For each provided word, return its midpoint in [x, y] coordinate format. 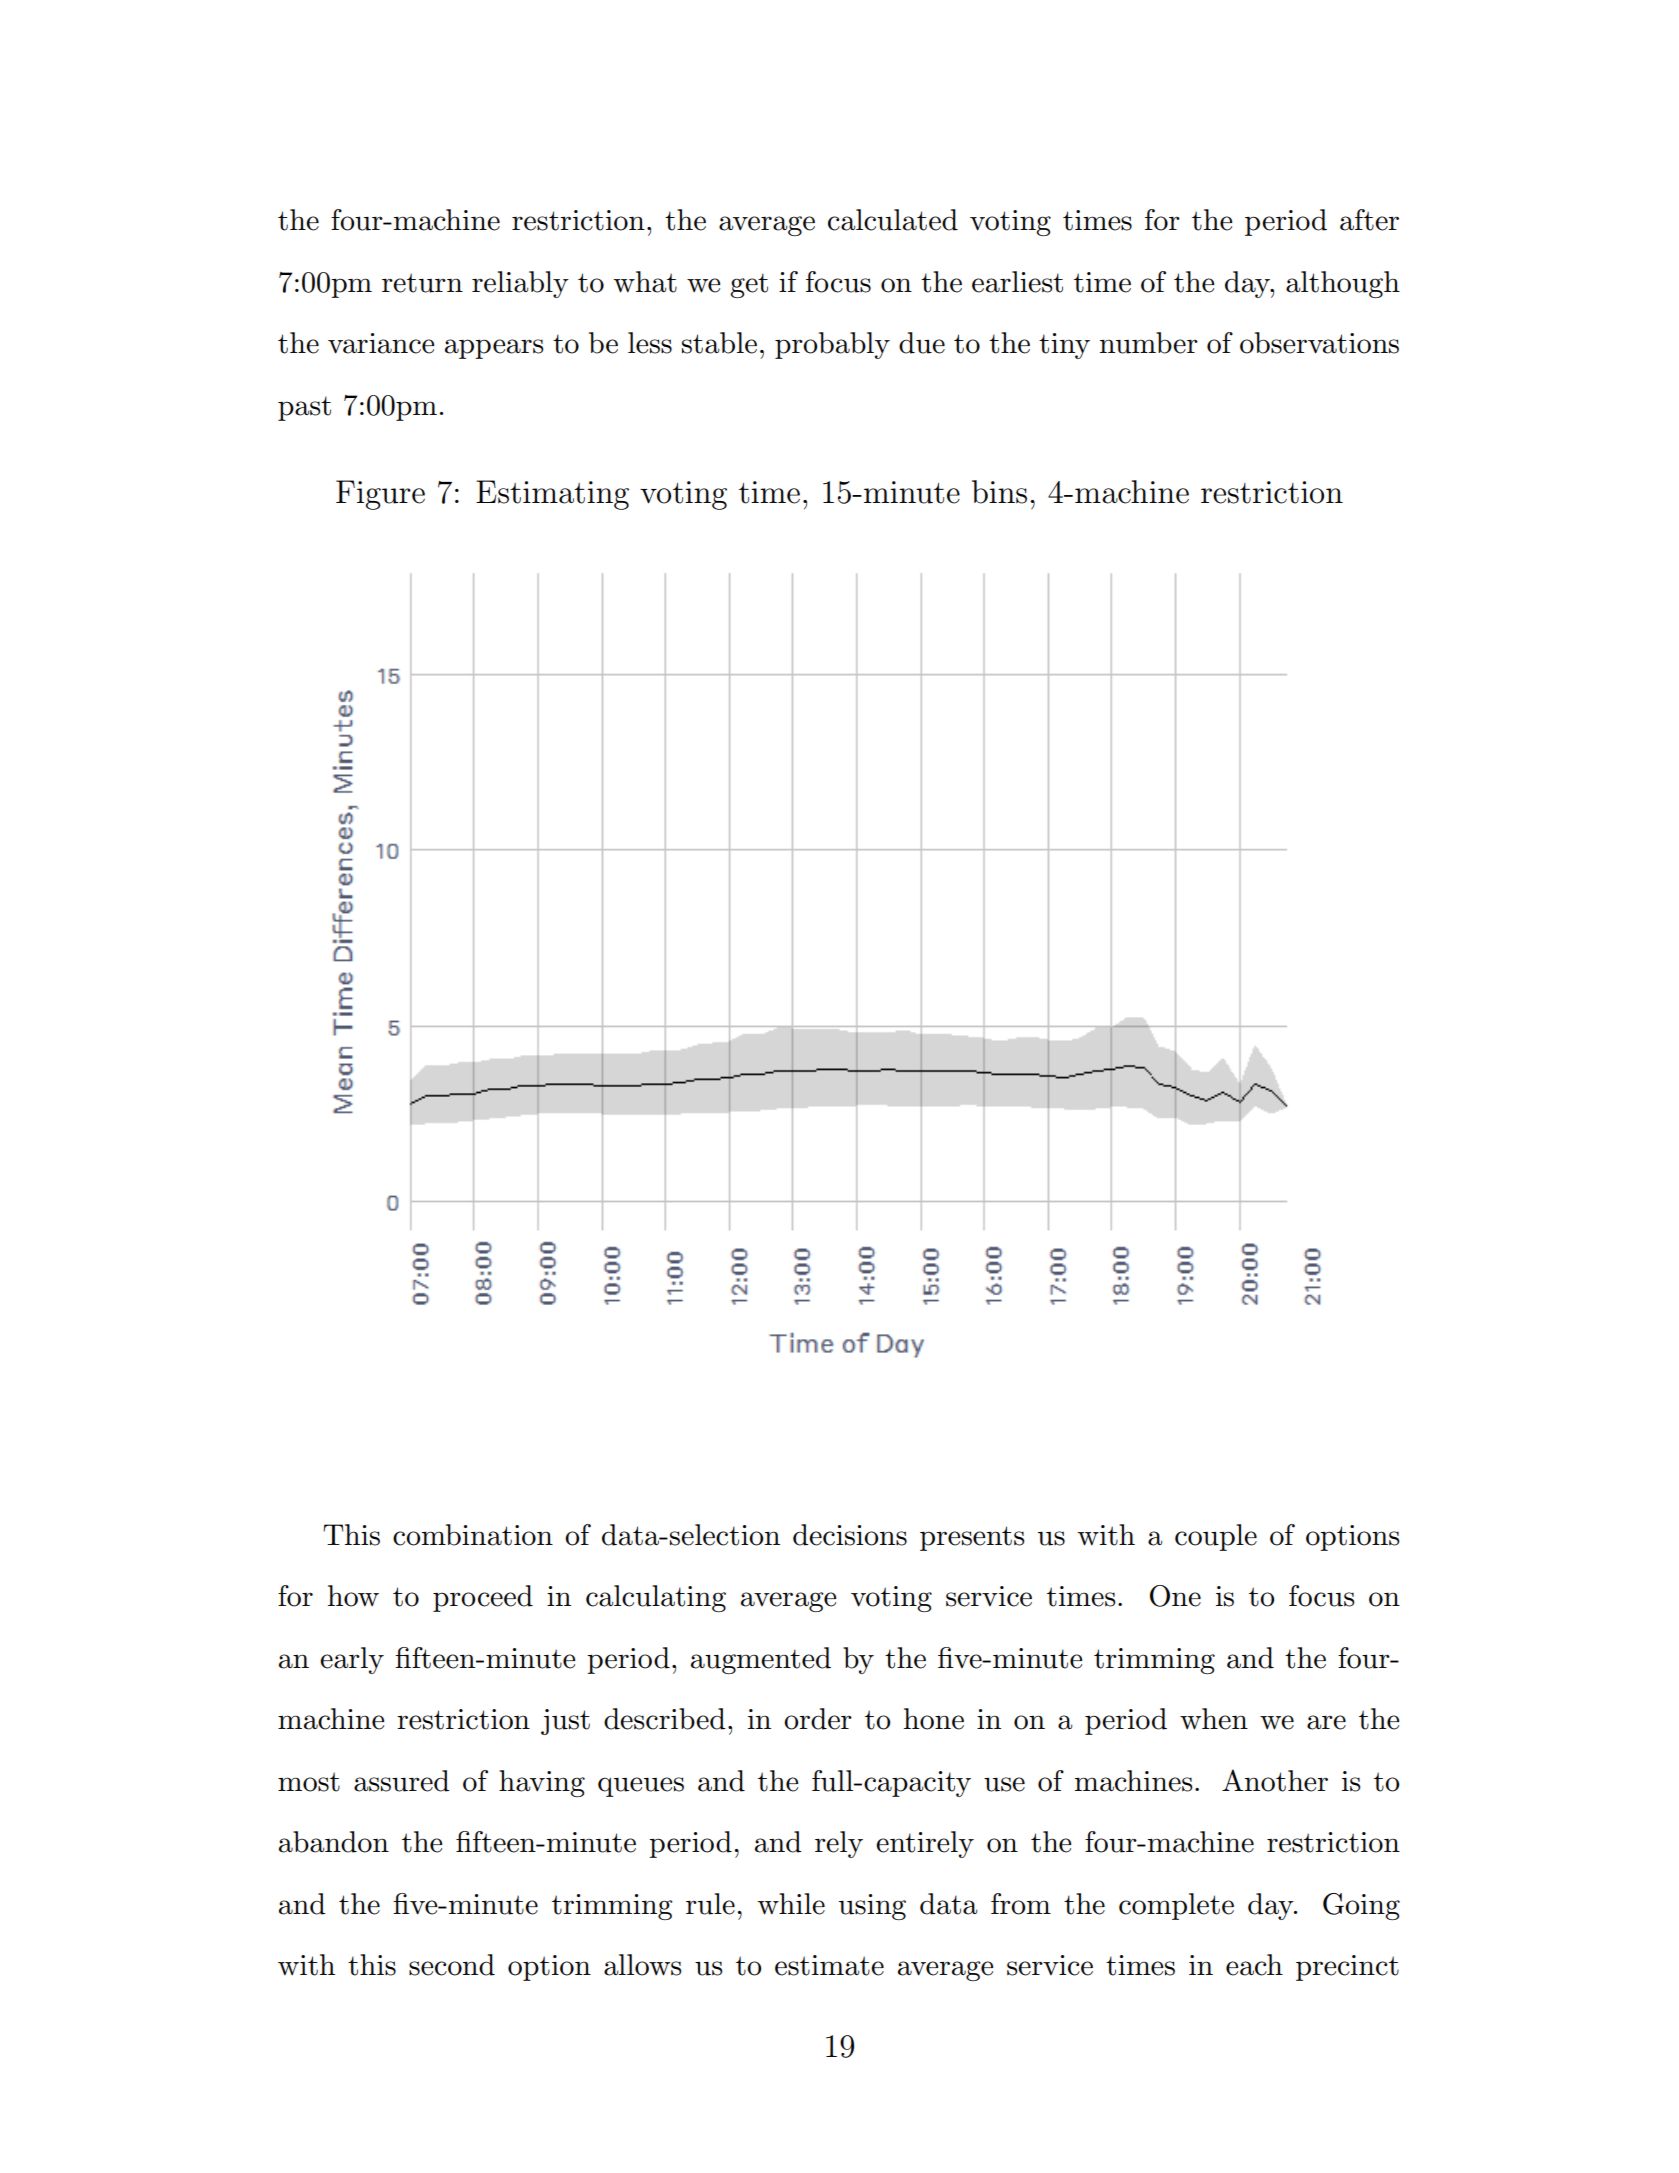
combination [473, 1535]
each [1254, 1965]
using [872, 1907]
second [452, 1965]
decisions [850, 1535]
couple [1216, 1537]
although [1343, 284]
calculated [893, 220]
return [422, 283]
